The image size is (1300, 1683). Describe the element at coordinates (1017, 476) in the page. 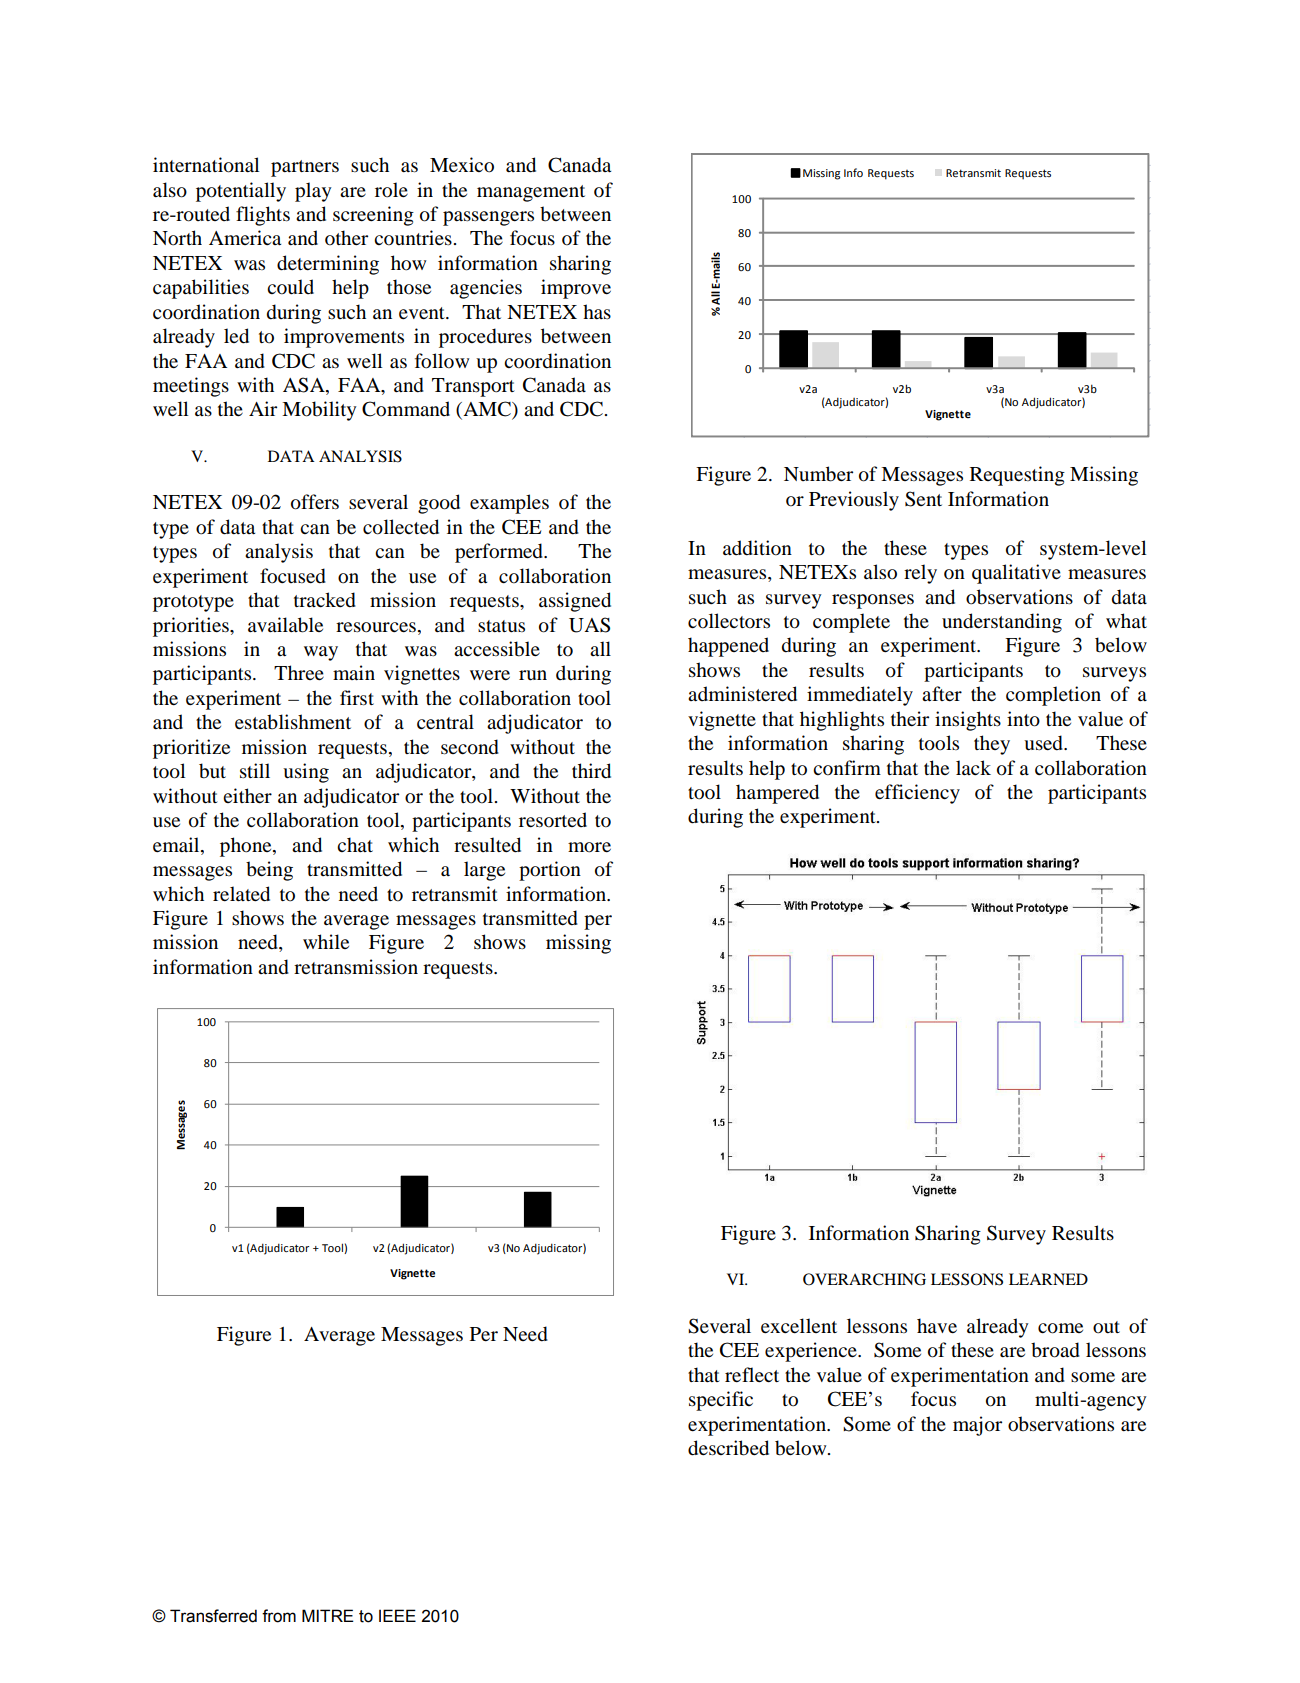

I see `Requesting` at that location.
